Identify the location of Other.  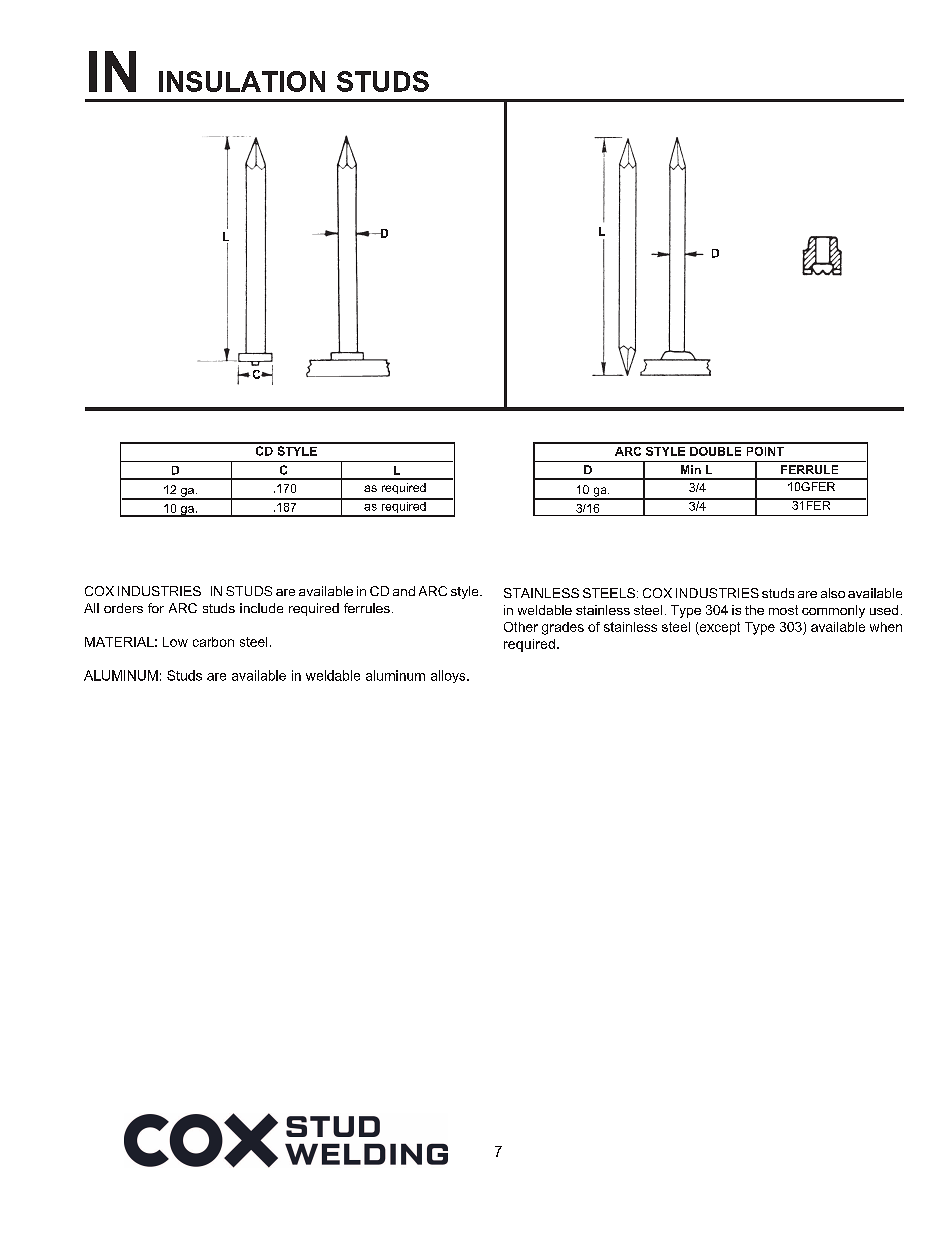
(521, 627).
